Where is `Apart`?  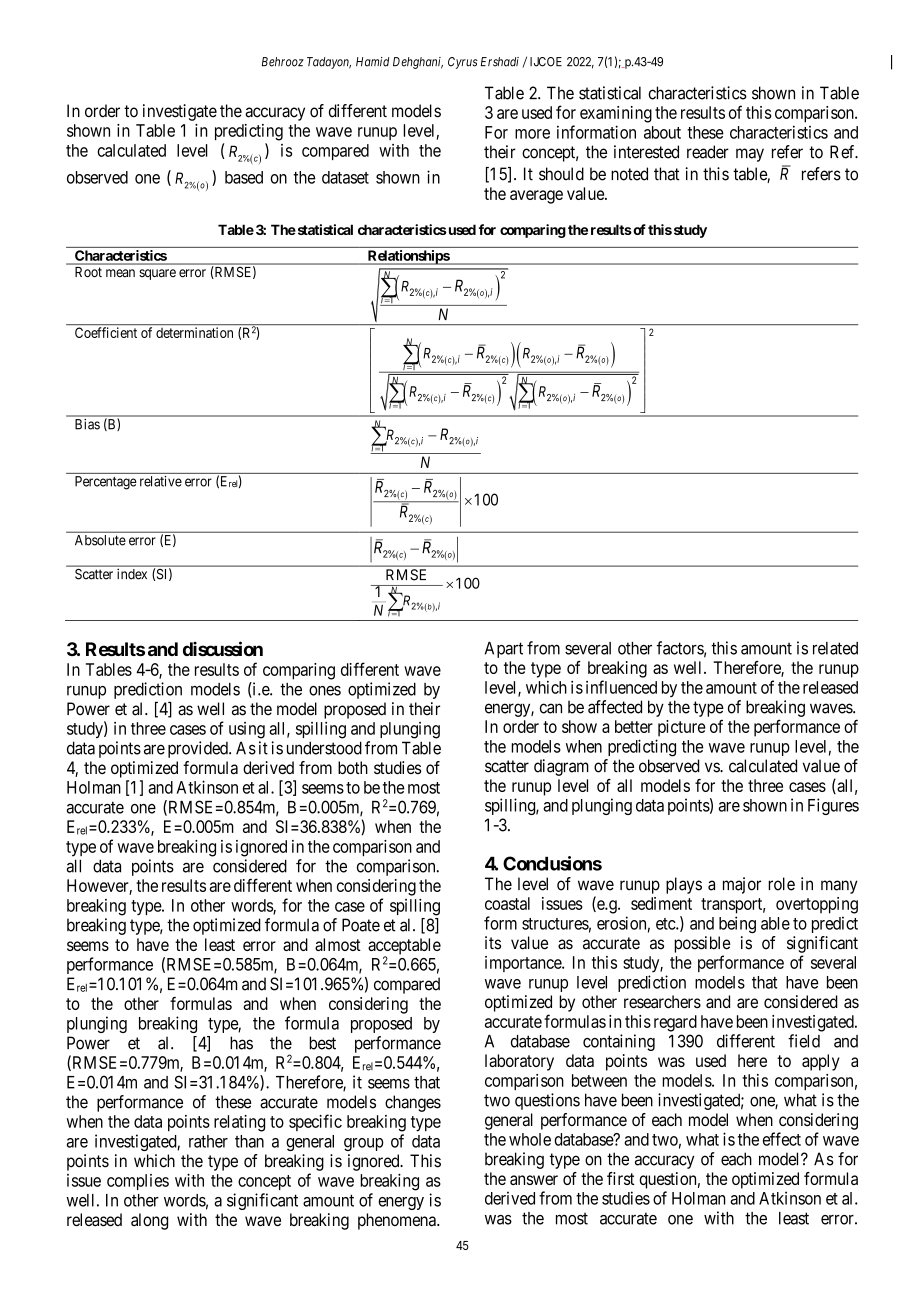
Apart is located at coordinates (504, 650).
